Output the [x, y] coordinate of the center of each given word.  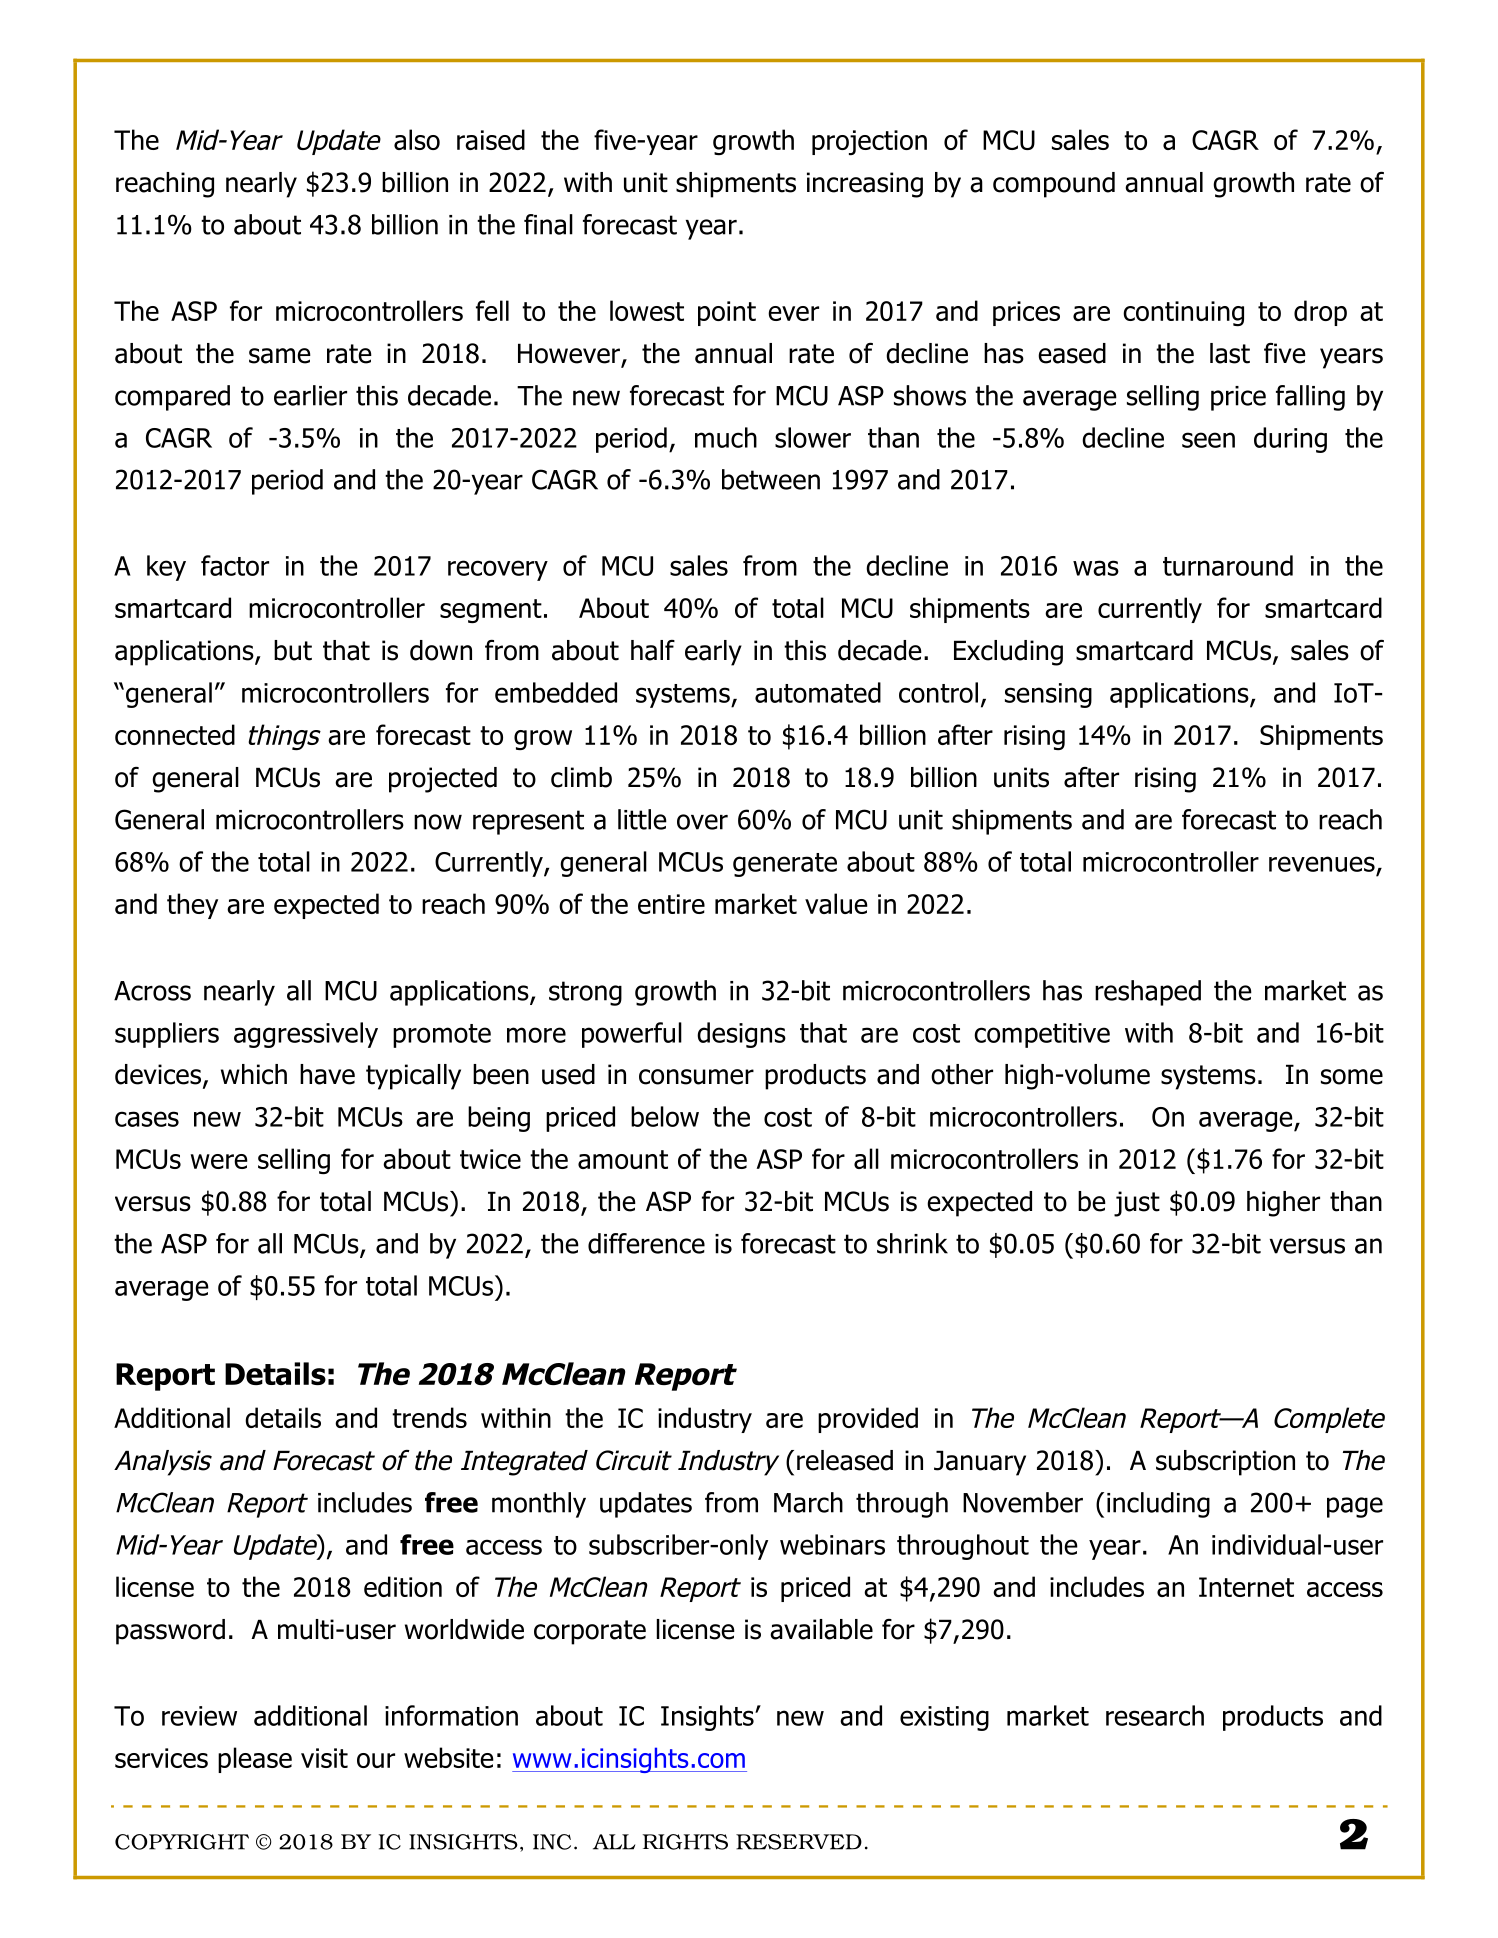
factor [235, 565]
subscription [1225, 1463]
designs [741, 1035]
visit [324, 1758]
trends [429, 1417]
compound [1054, 185]
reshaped [1148, 993]
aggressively [306, 1035]
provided [868, 1420]
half [653, 650]
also [417, 139]
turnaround [1228, 565]
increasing [865, 185]
